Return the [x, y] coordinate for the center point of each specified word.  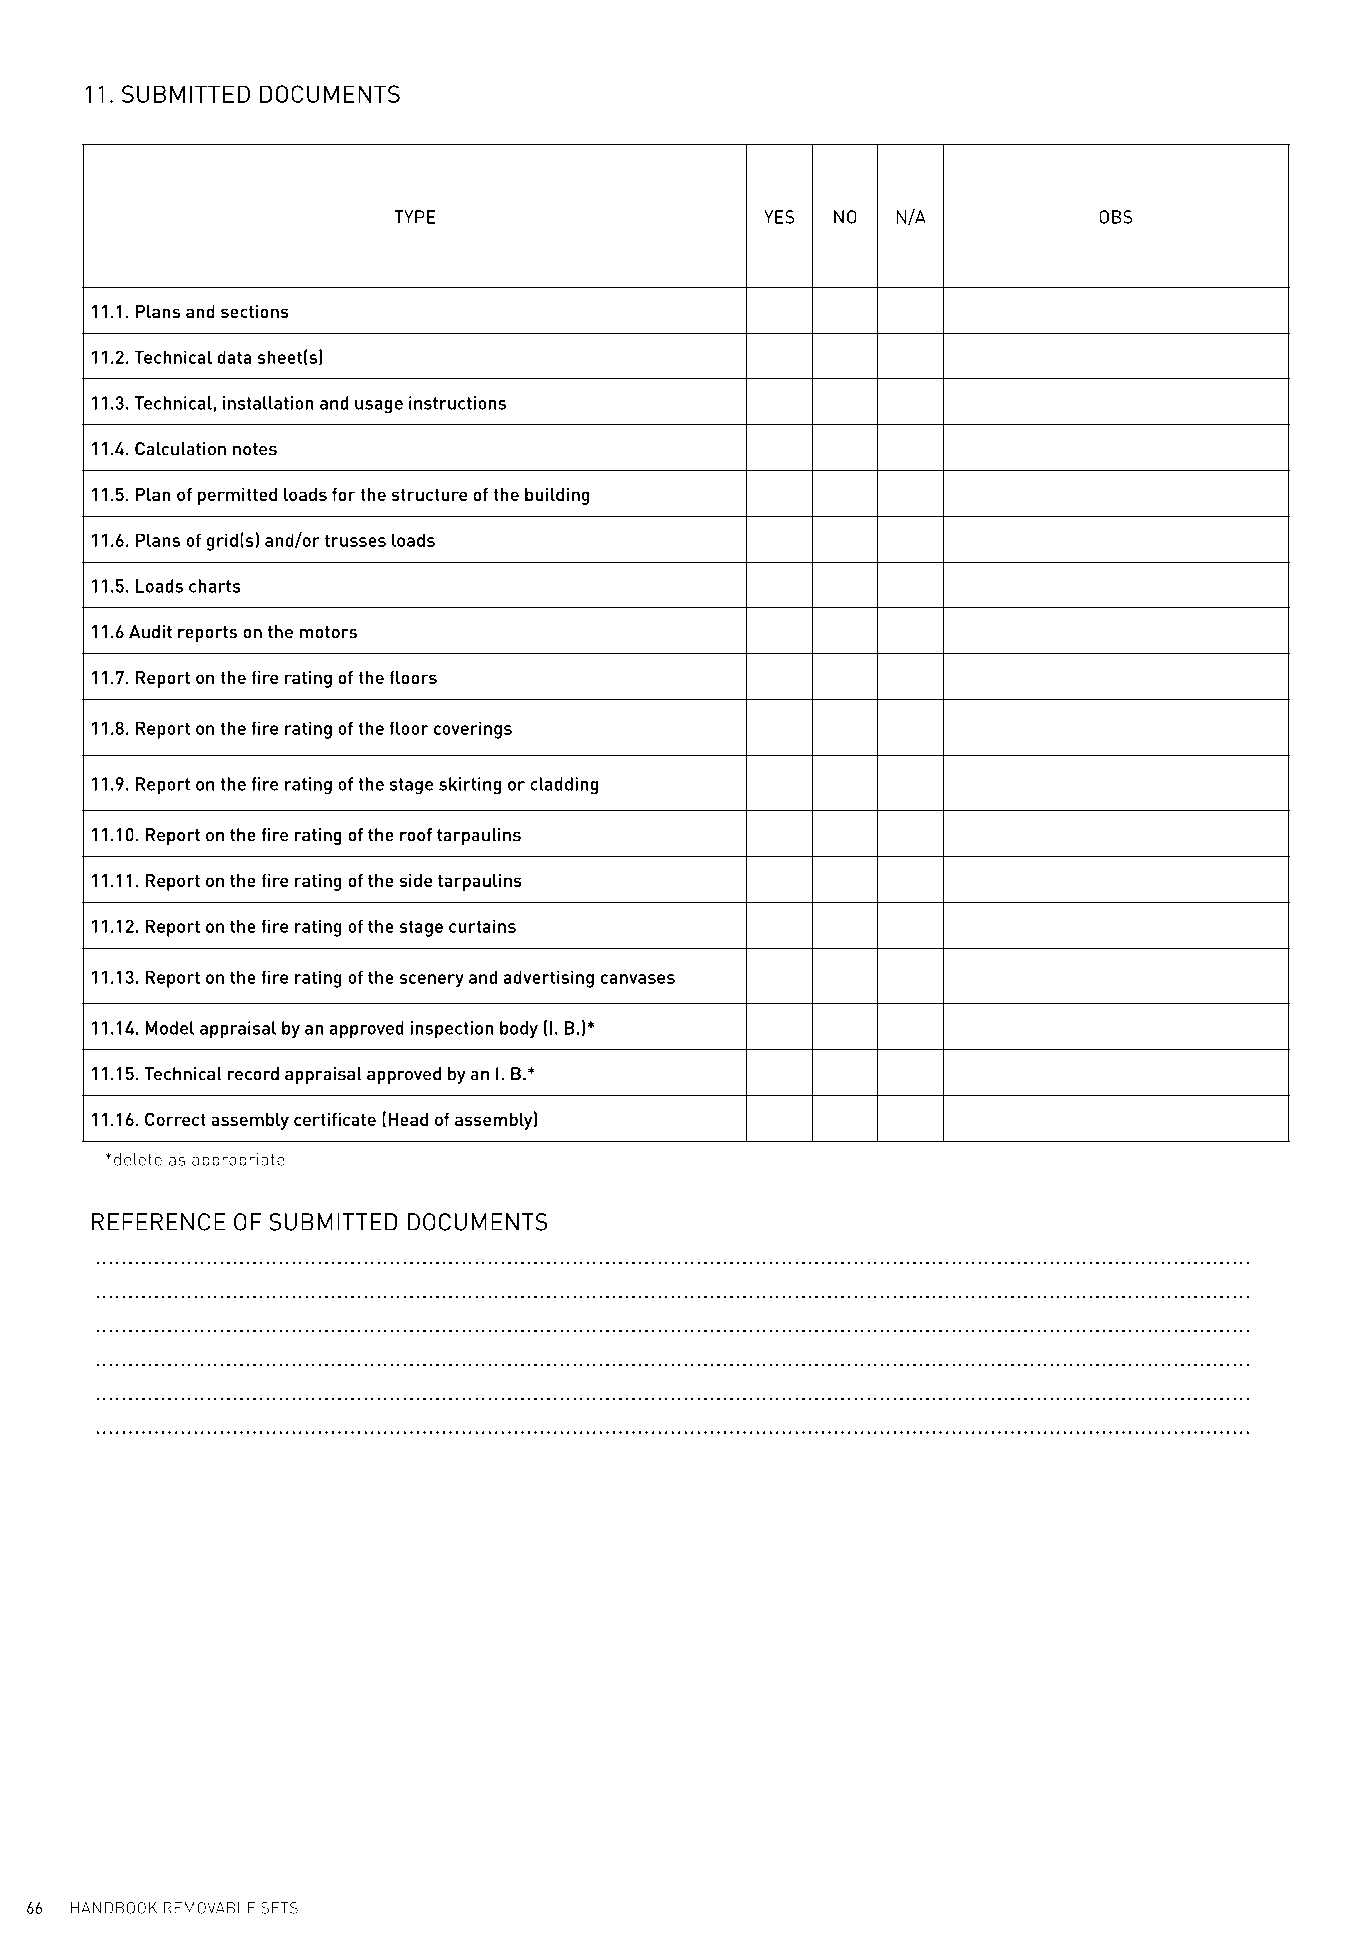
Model [169, 1028]
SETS [279, 1908]
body [519, 1029]
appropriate [238, 1161]
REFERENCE [158, 1222]
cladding [564, 786]
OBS [1116, 217]
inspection [452, 1030]
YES [779, 217]
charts [215, 586]
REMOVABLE [209, 1908]
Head [408, 1119]
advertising [549, 979]
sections [255, 311]
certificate [335, 1119]
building [557, 496]
